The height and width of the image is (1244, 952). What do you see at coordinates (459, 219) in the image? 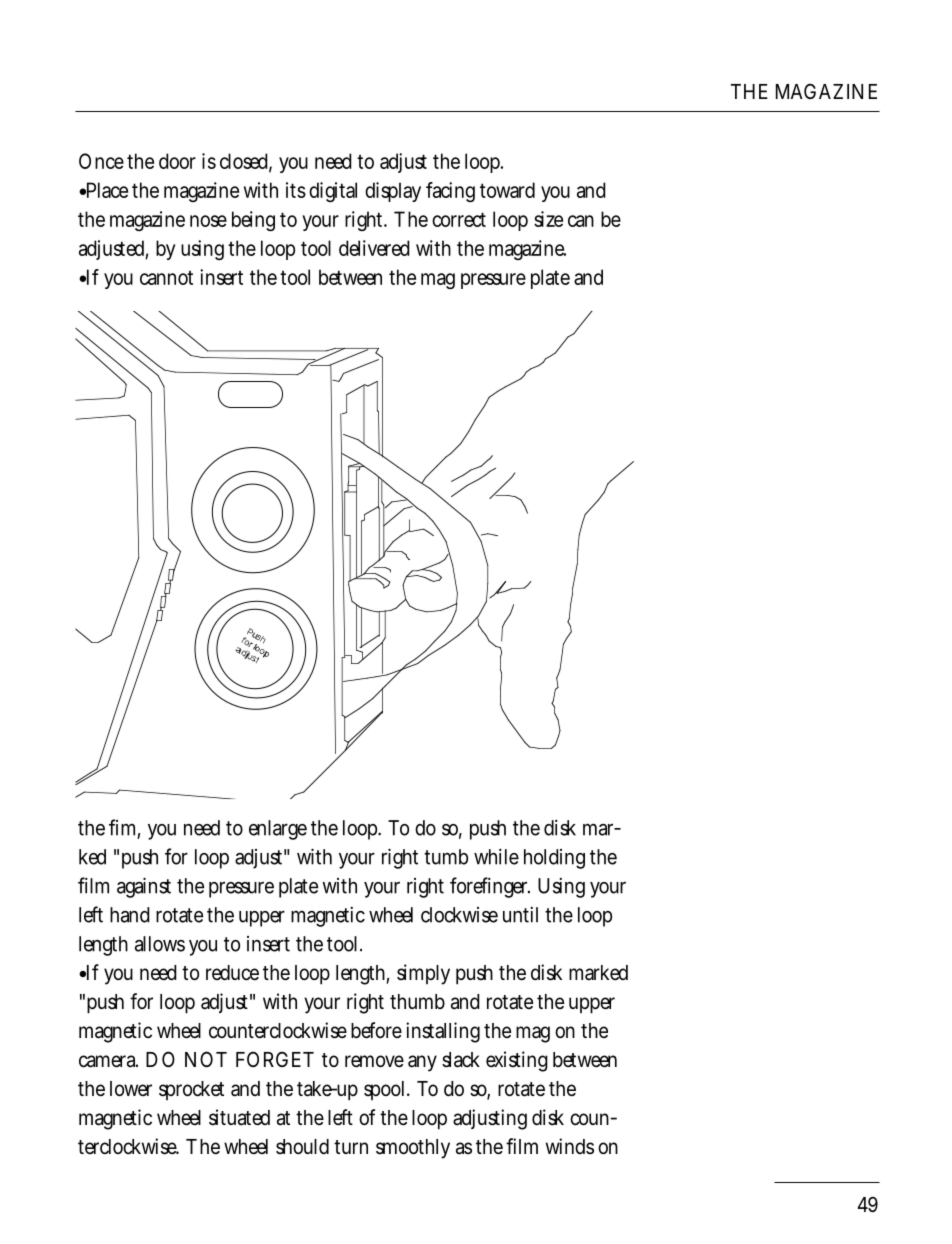
I see `correct` at bounding box center [459, 219].
